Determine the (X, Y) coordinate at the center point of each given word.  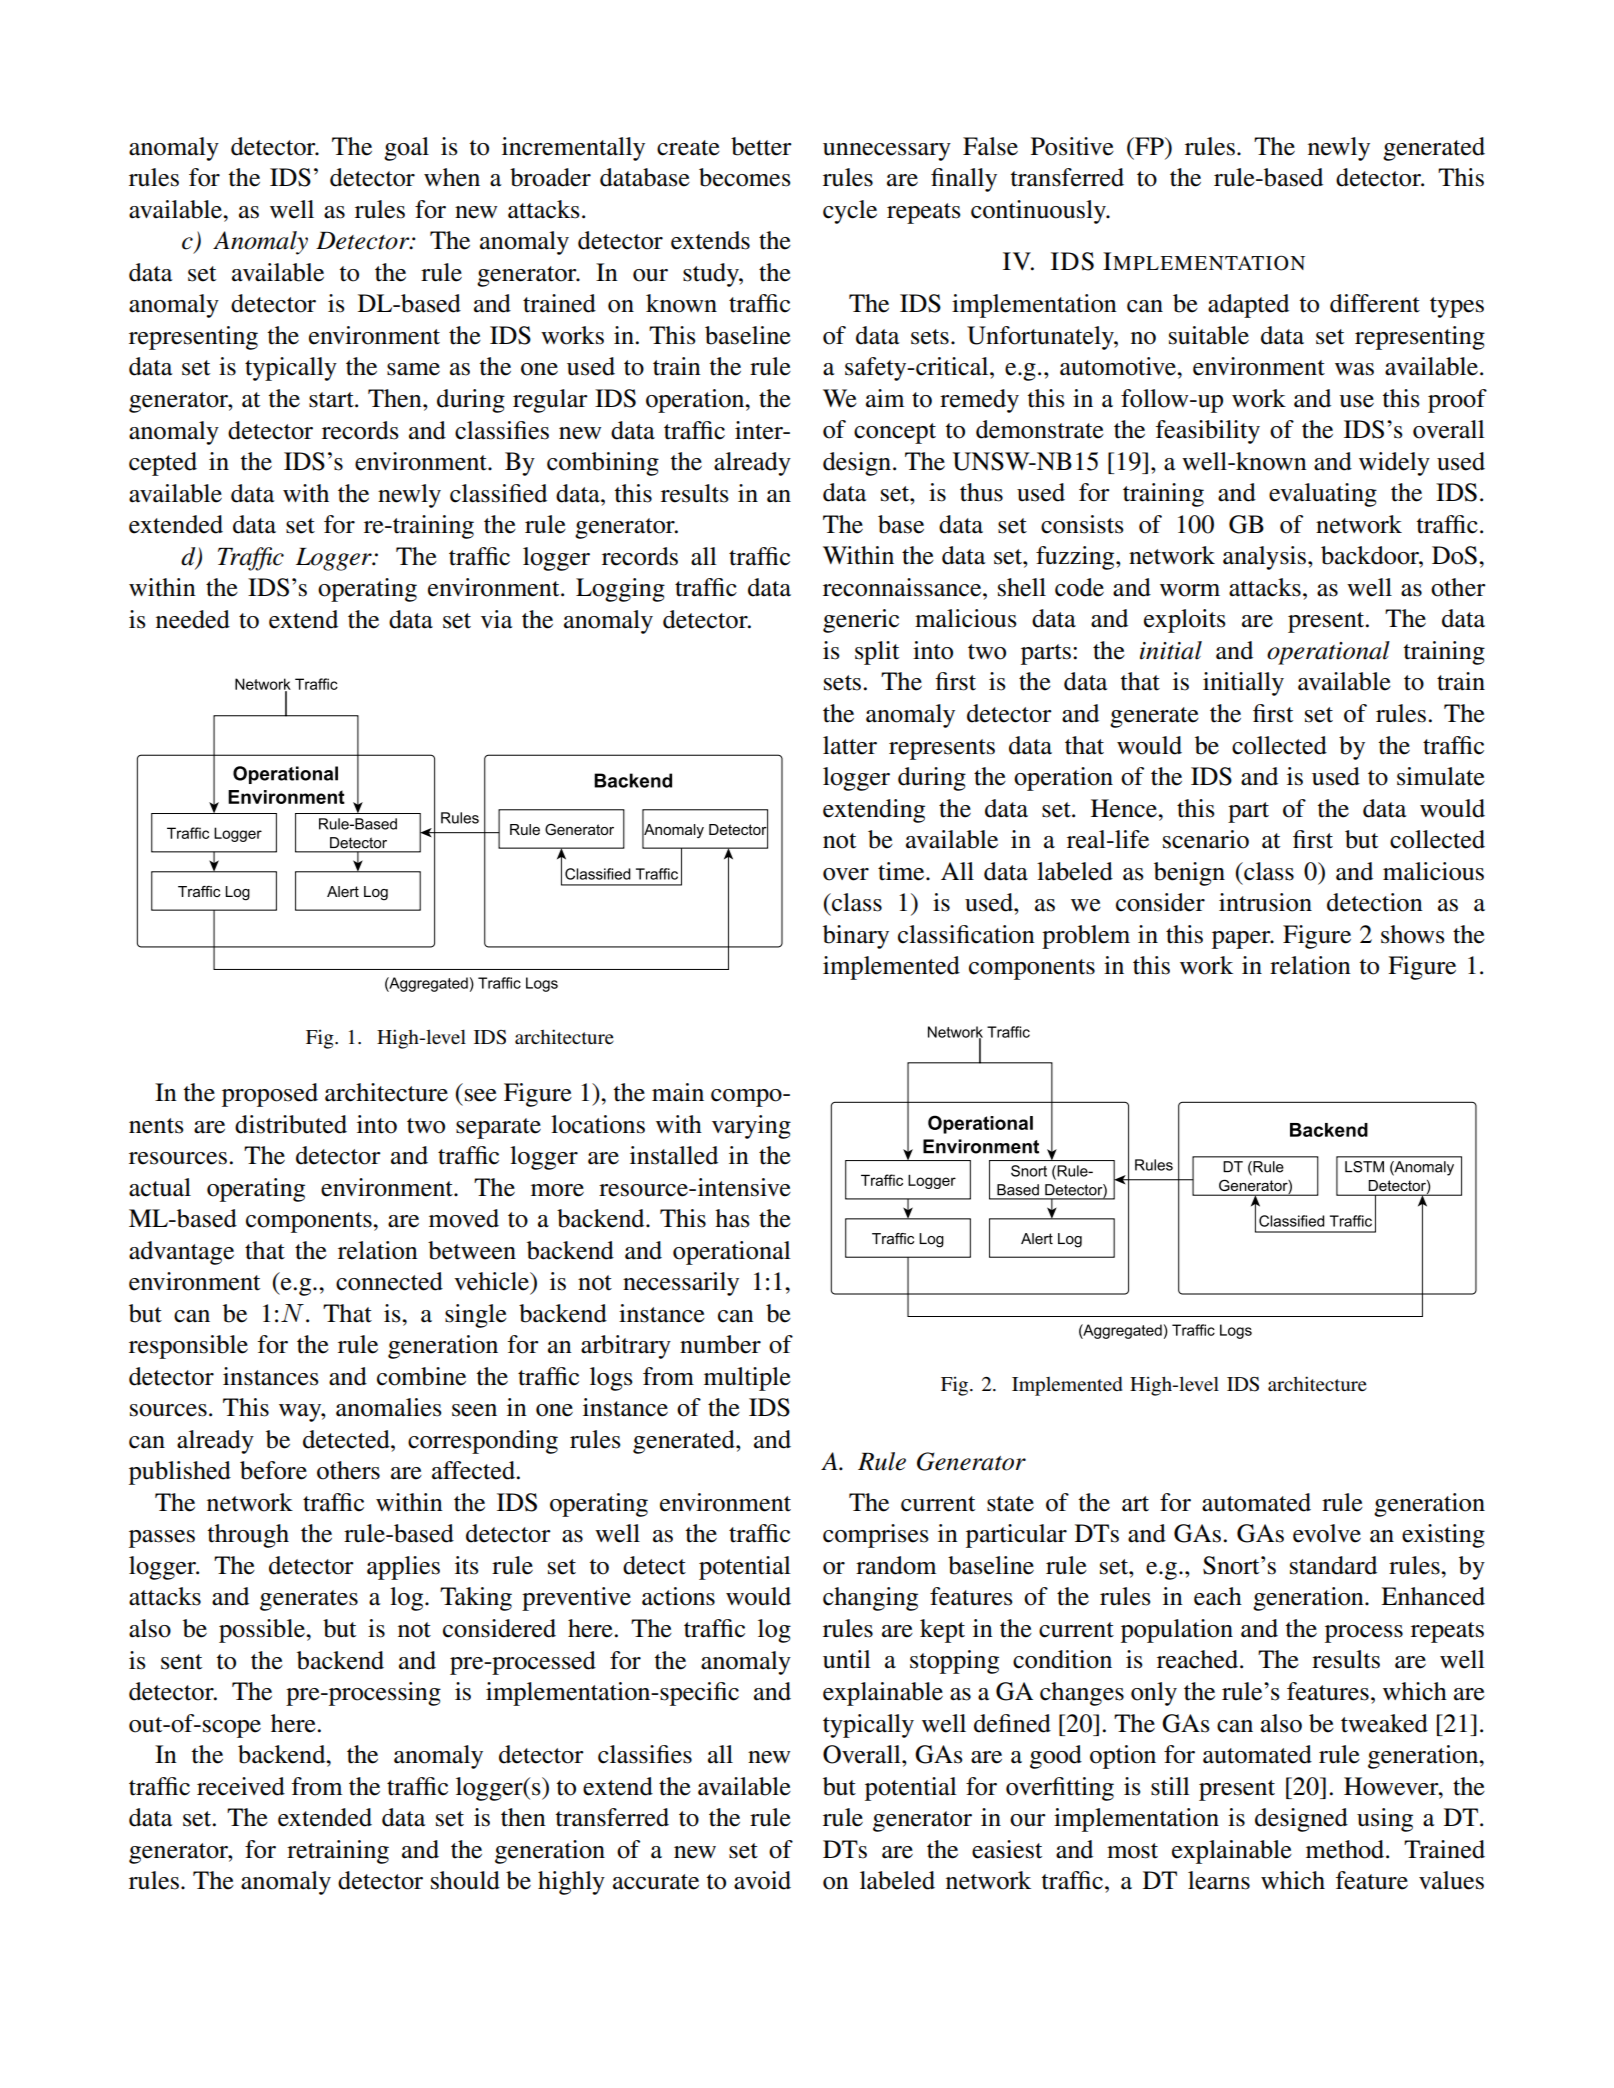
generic (861, 621)
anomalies (389, 1407)
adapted (1248, 306)
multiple (747, 1379)
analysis (1264, 558)
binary (856, 937)
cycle (850, 212)
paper (1242, 940)
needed (193, 619)
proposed (270, 1095)
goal (406, 149)
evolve (1327, 1533)
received (241, 1786)
